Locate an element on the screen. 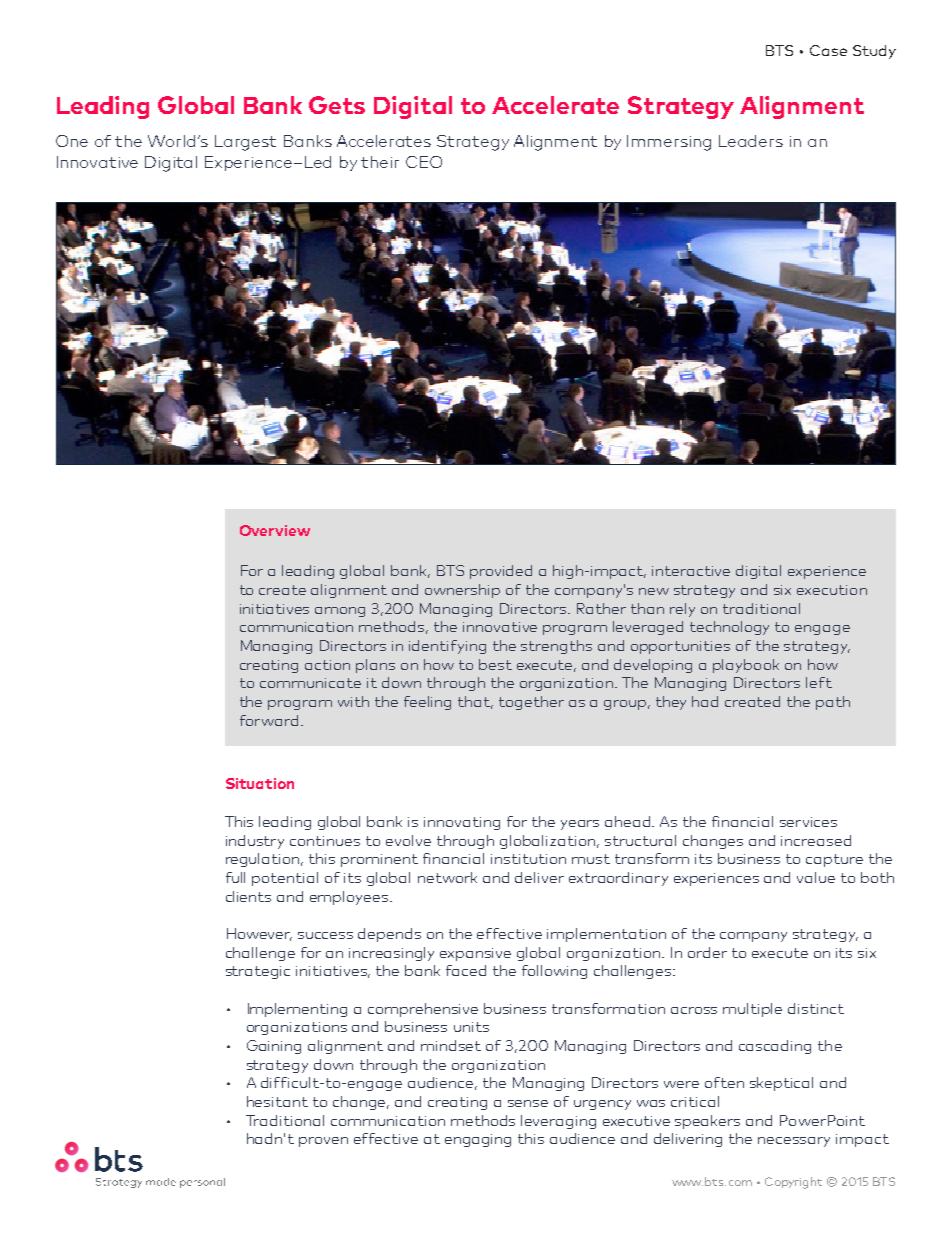  CEO is located at coordinates (424, 162).
